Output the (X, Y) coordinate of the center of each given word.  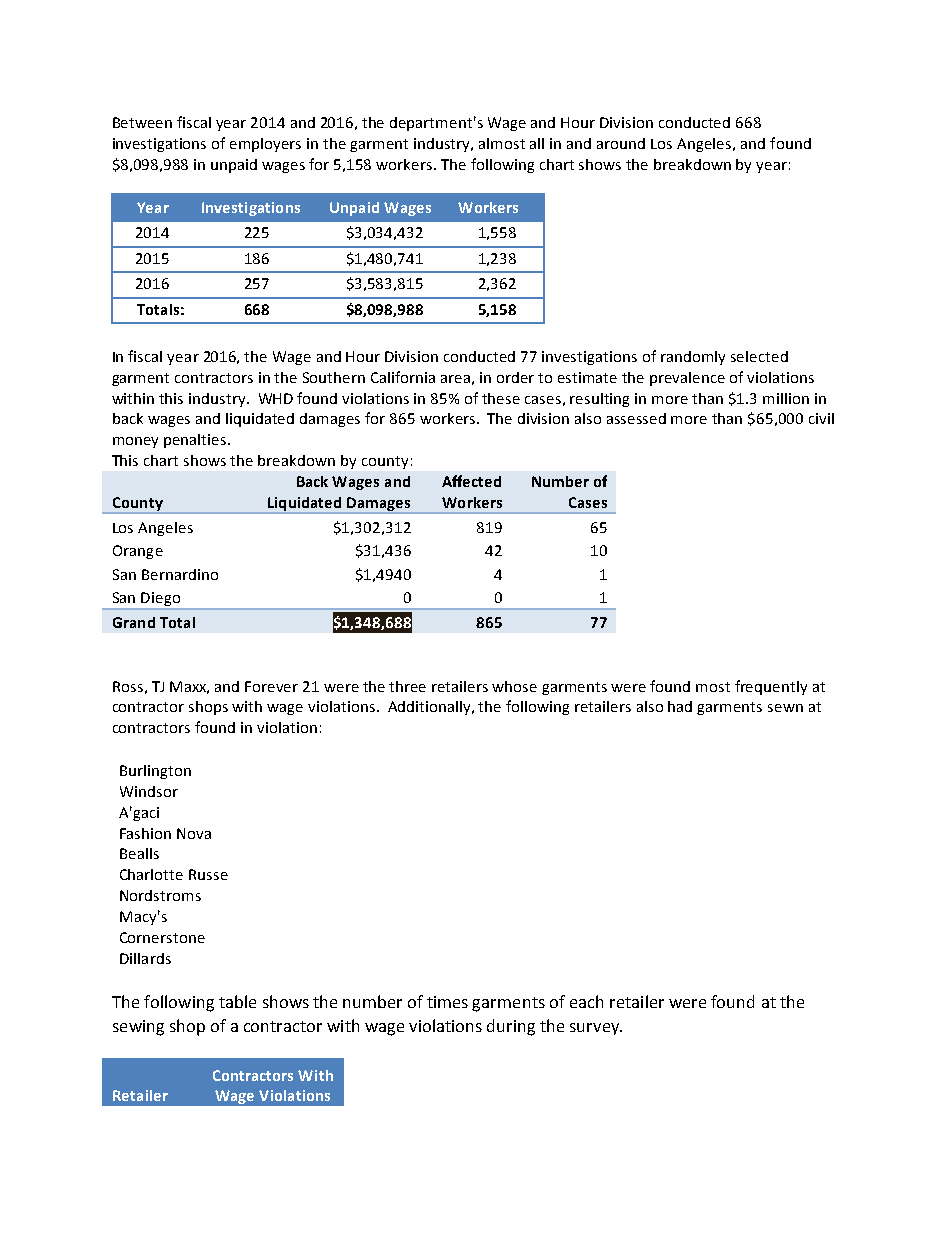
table (237, 1001)
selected (759, 356)
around (621, 143)
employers (265, 145)
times (447, 1002)
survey (596, 1029)
